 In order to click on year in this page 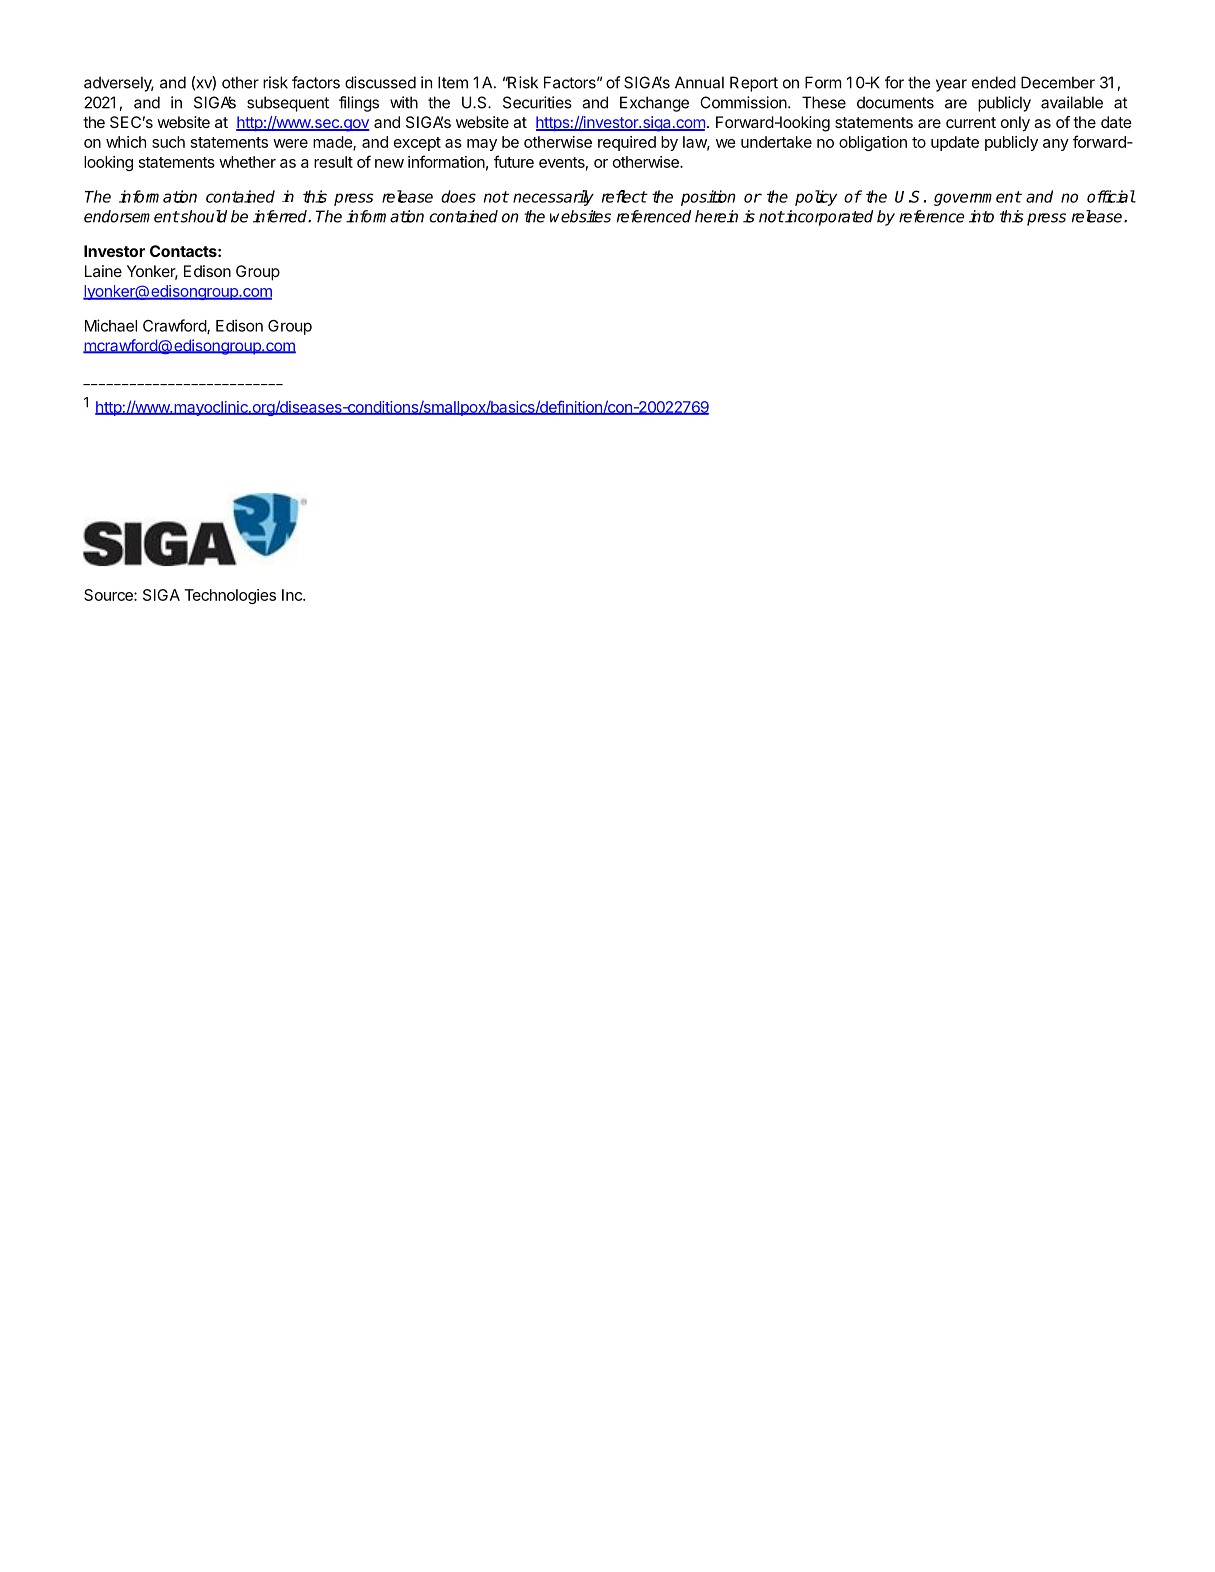, I will do `click(951, 85)`.
